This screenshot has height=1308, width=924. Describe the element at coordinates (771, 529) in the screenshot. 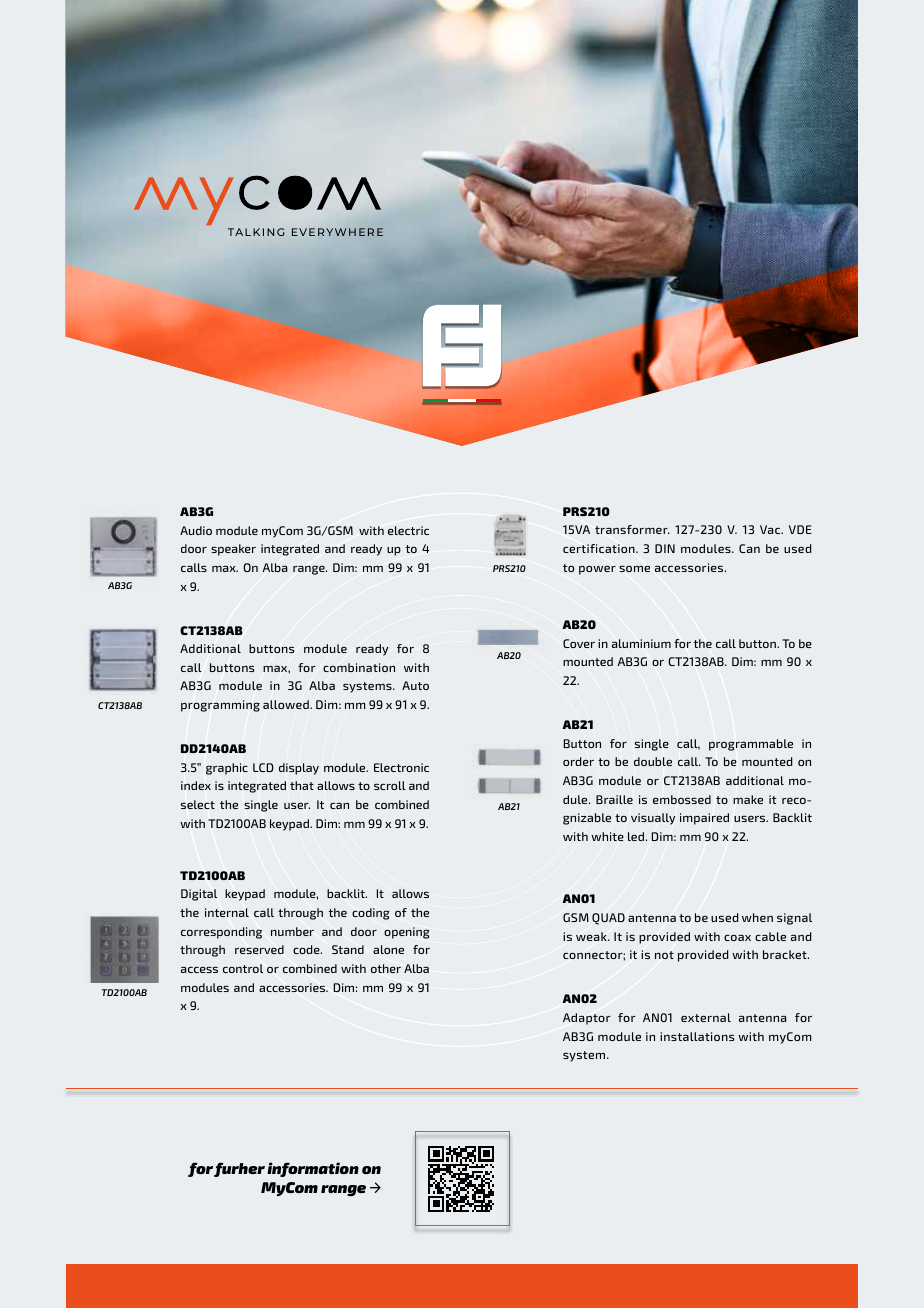

I see `Vac` at that location.
